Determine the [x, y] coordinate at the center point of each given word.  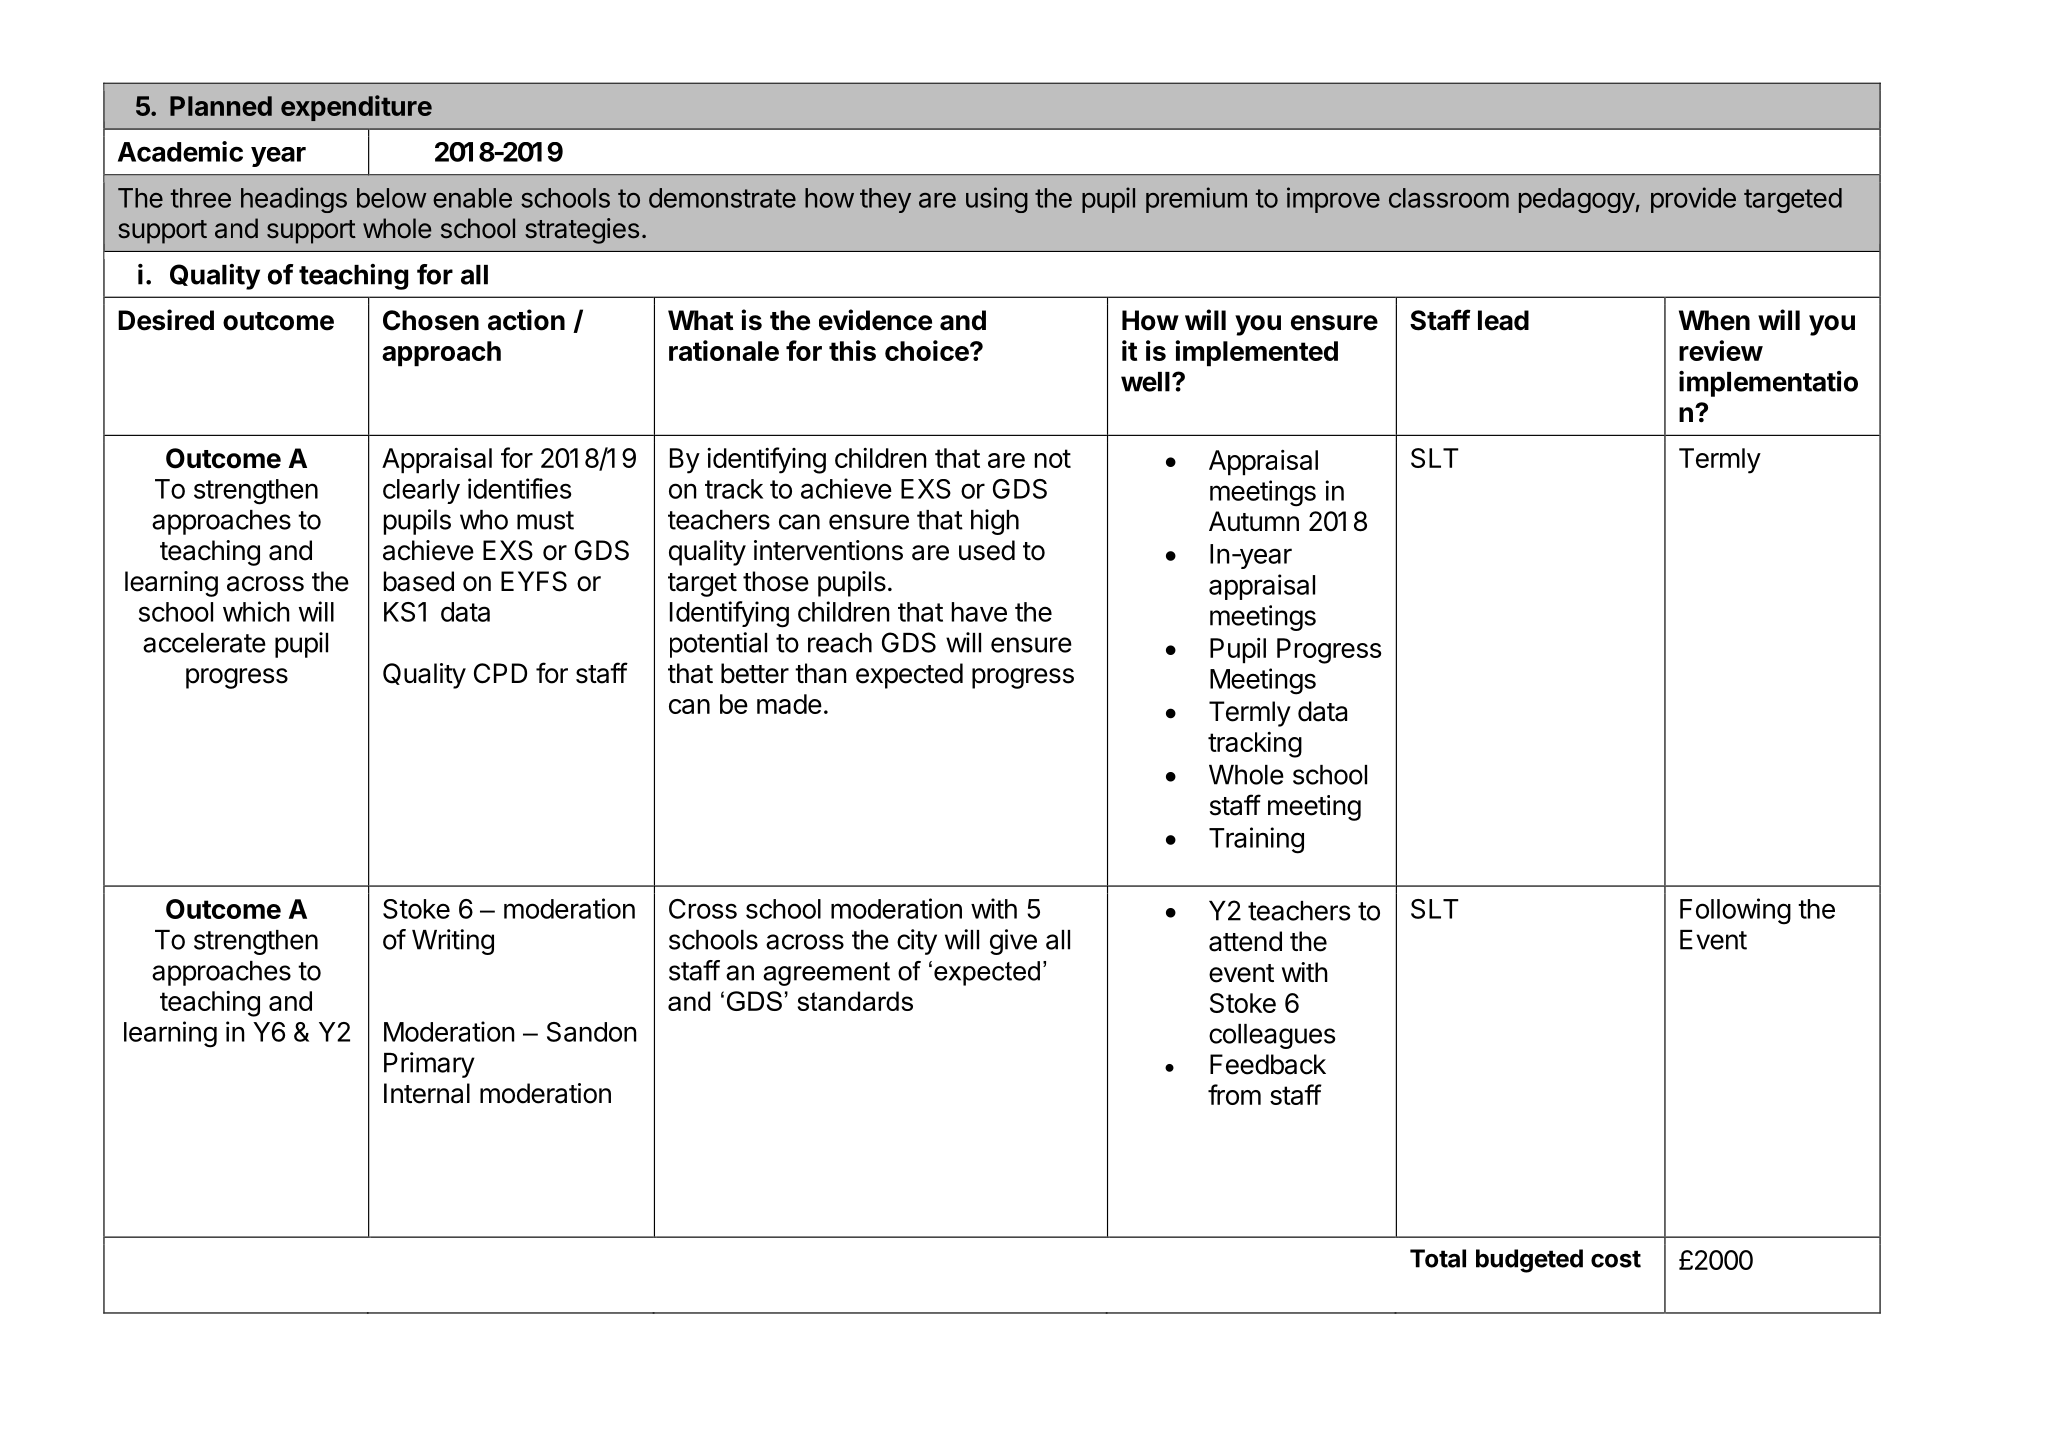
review [1721, 350]
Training [1256, 840]
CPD [500, 673]
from [1234, 1094]
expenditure [356, 108]
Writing [453, 942]
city [917, 942]
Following [1735, 911]
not [1053, 458]
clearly [421, 491]
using [997, 200]
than [821, 673]
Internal [427, 1093]
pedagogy [1577, 200]
